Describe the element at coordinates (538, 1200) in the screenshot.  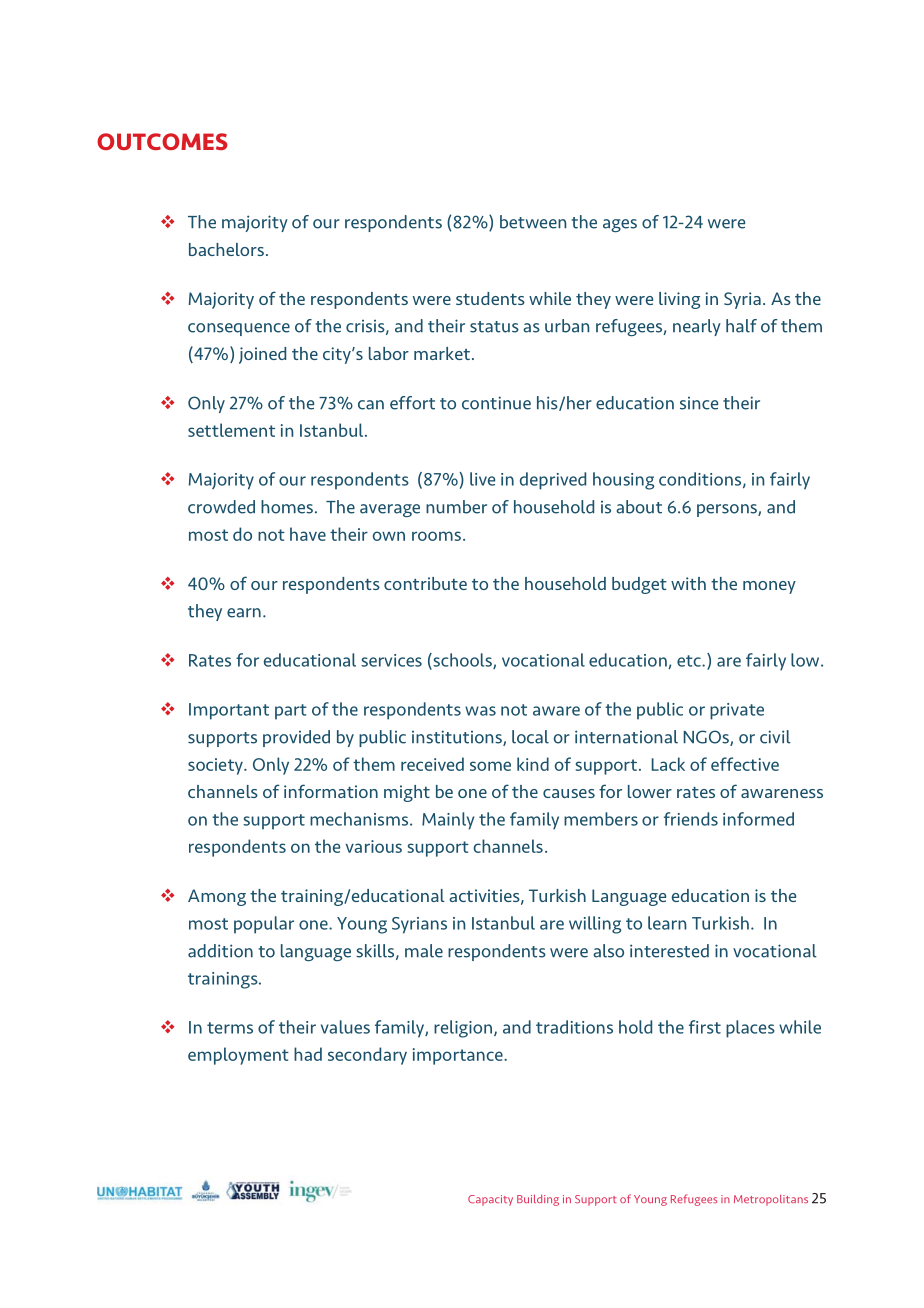
I see `Building` at that location.
